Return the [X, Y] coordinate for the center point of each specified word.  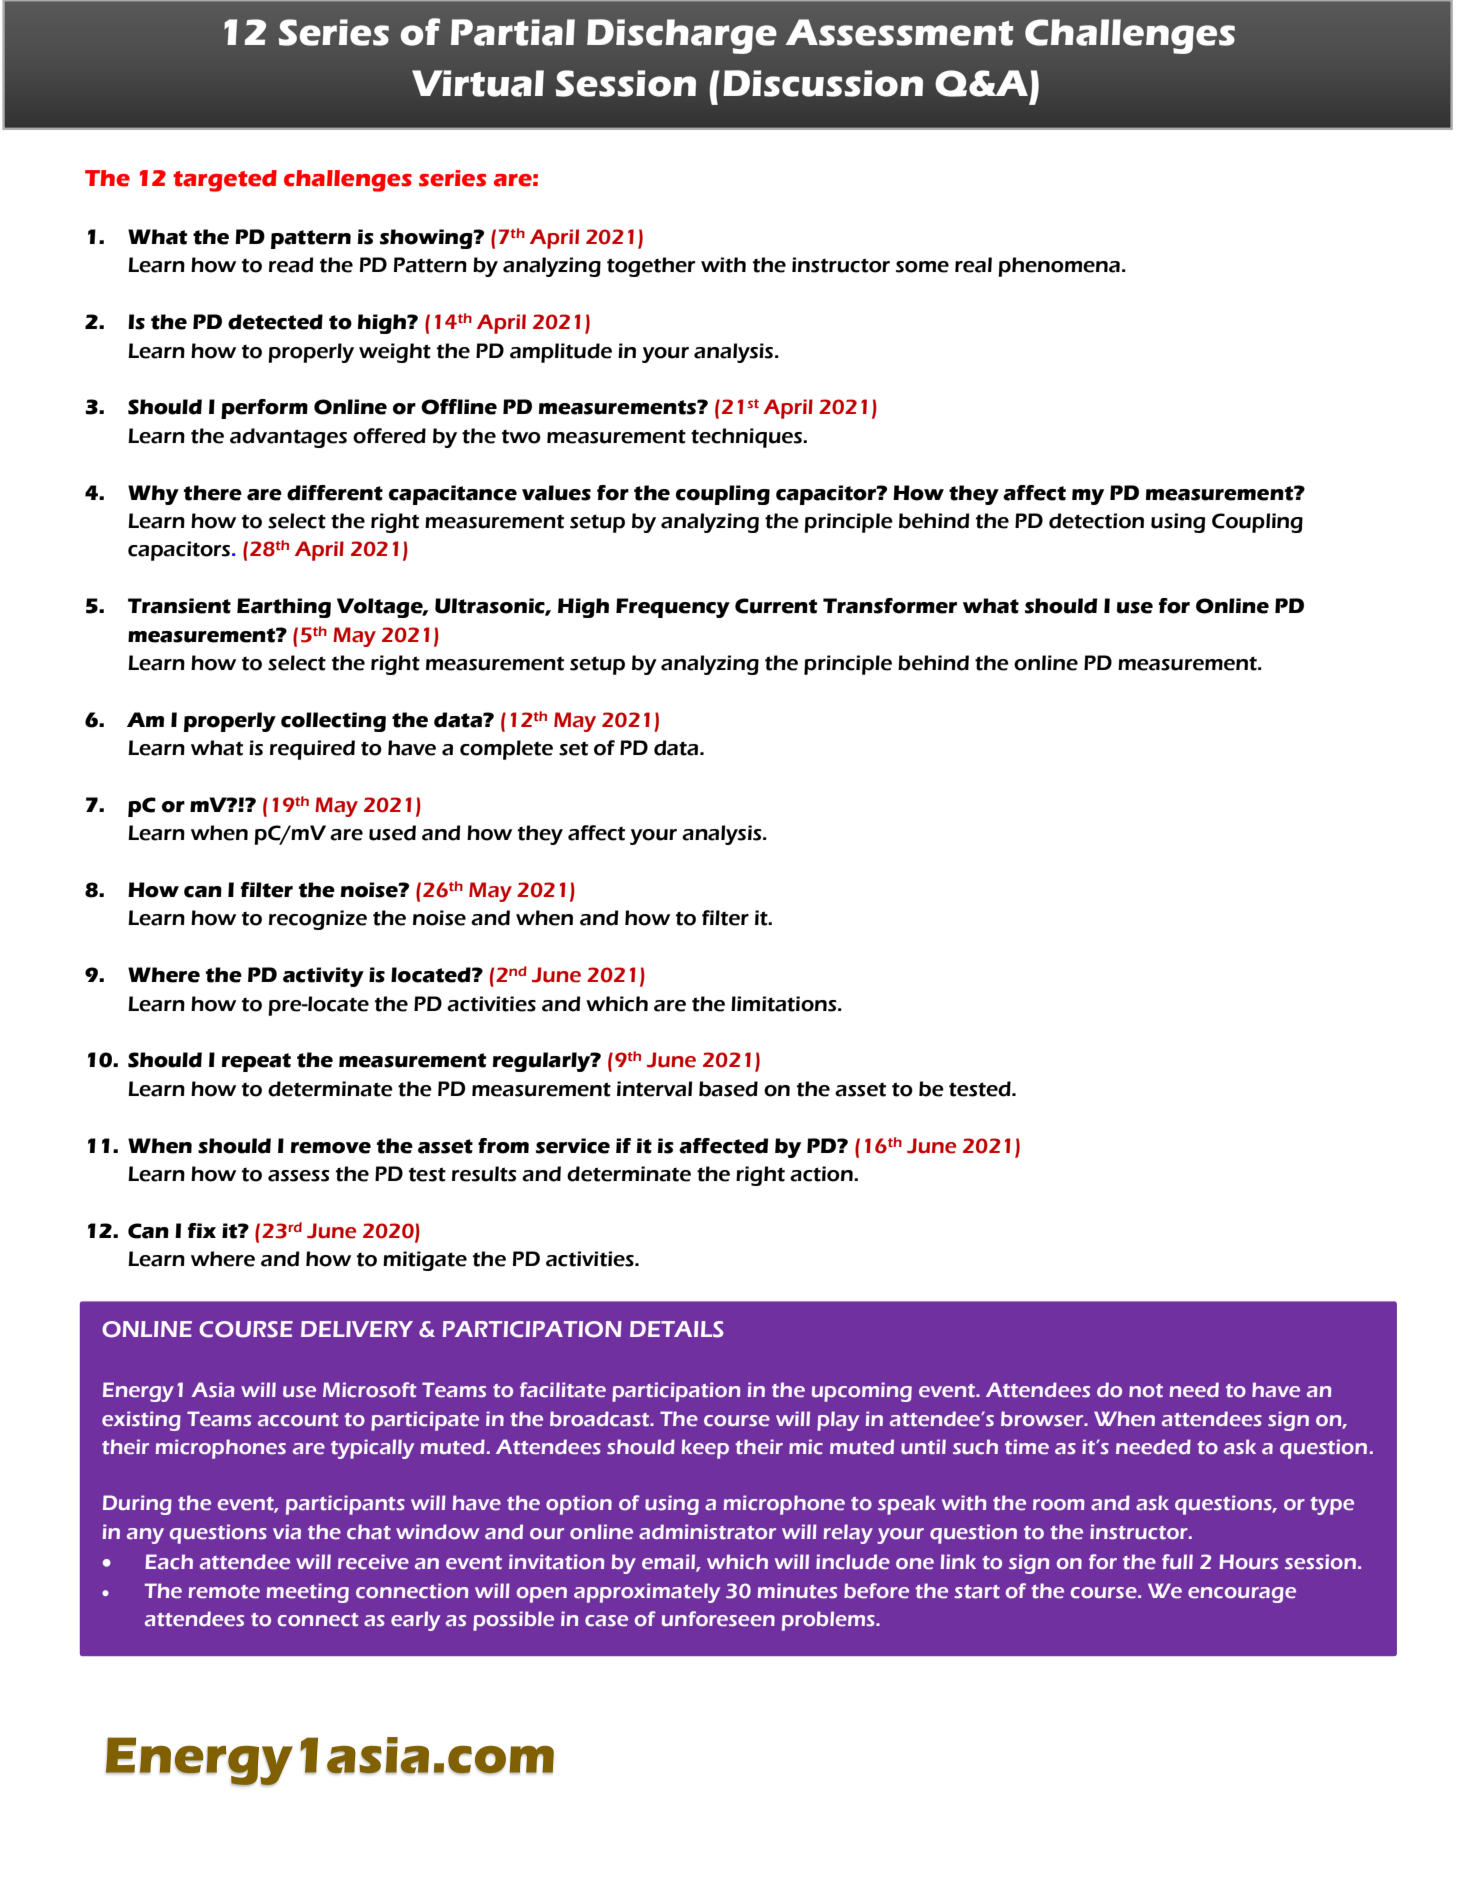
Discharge [682, 36]
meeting [308, 1593]
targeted [225, 181]
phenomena [1059, 267]
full [1177, 1561]
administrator [707, 1532]
